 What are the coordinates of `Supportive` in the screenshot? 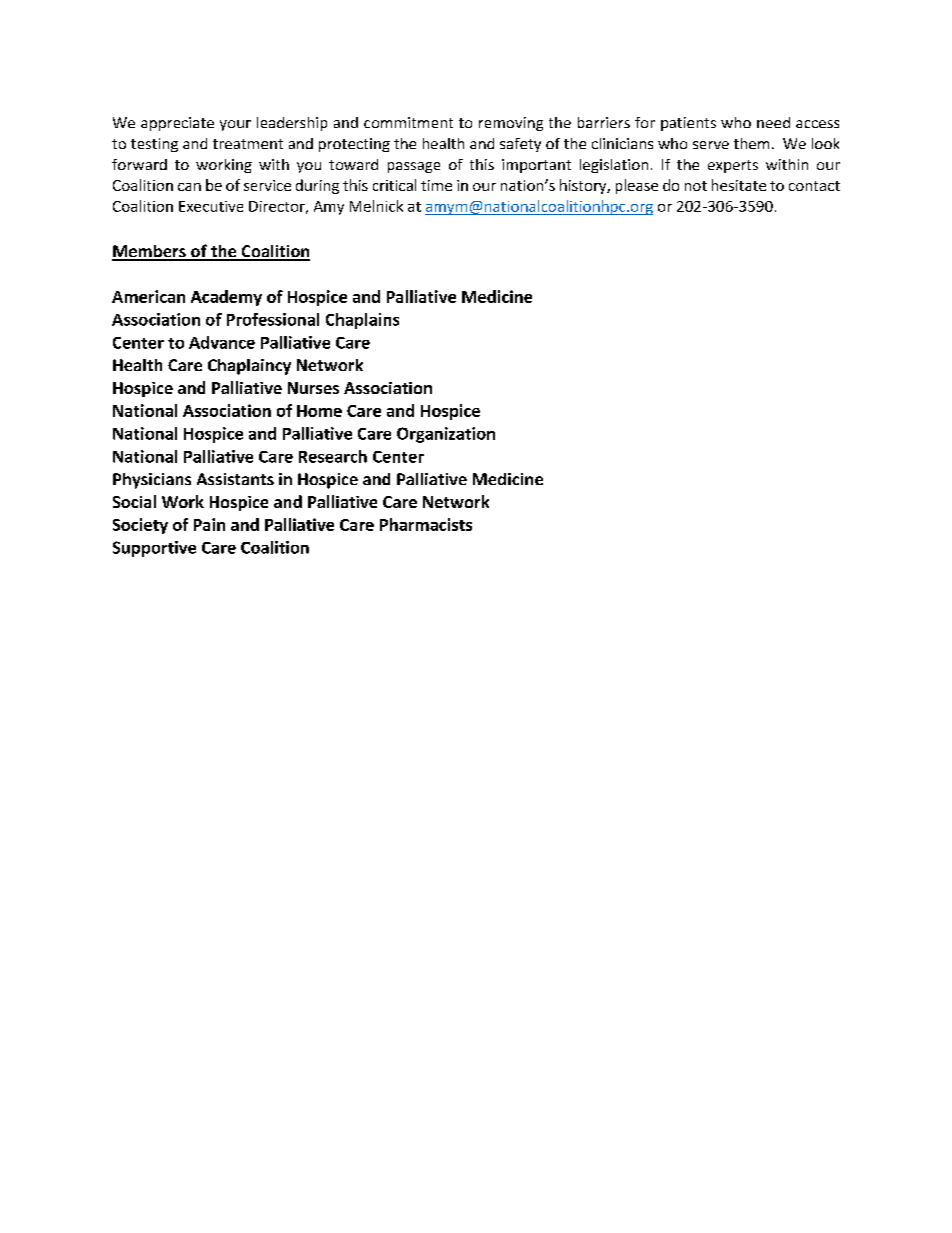 It's located at (154, 549).
